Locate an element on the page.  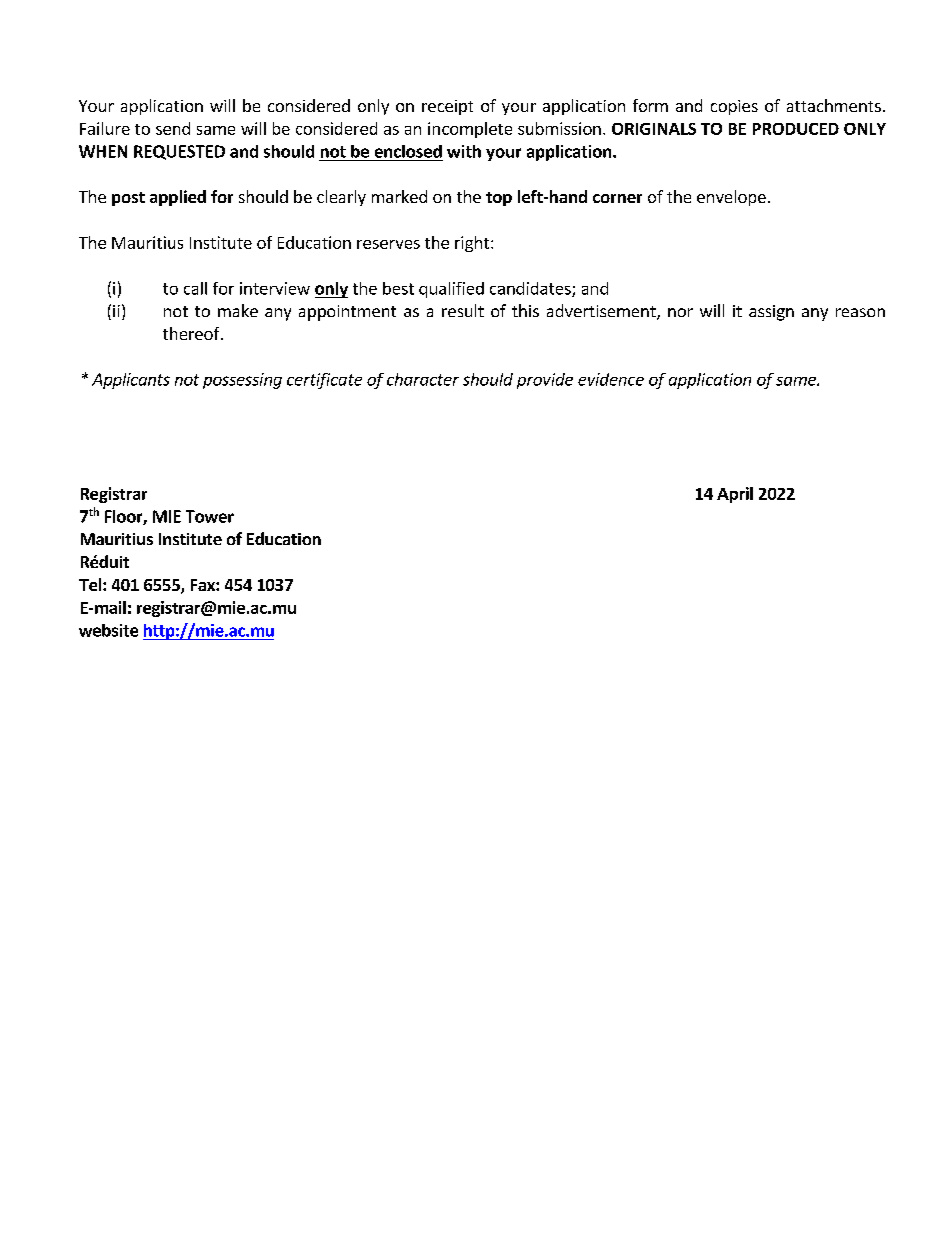
Fax is located at coordinates (204, 585).
